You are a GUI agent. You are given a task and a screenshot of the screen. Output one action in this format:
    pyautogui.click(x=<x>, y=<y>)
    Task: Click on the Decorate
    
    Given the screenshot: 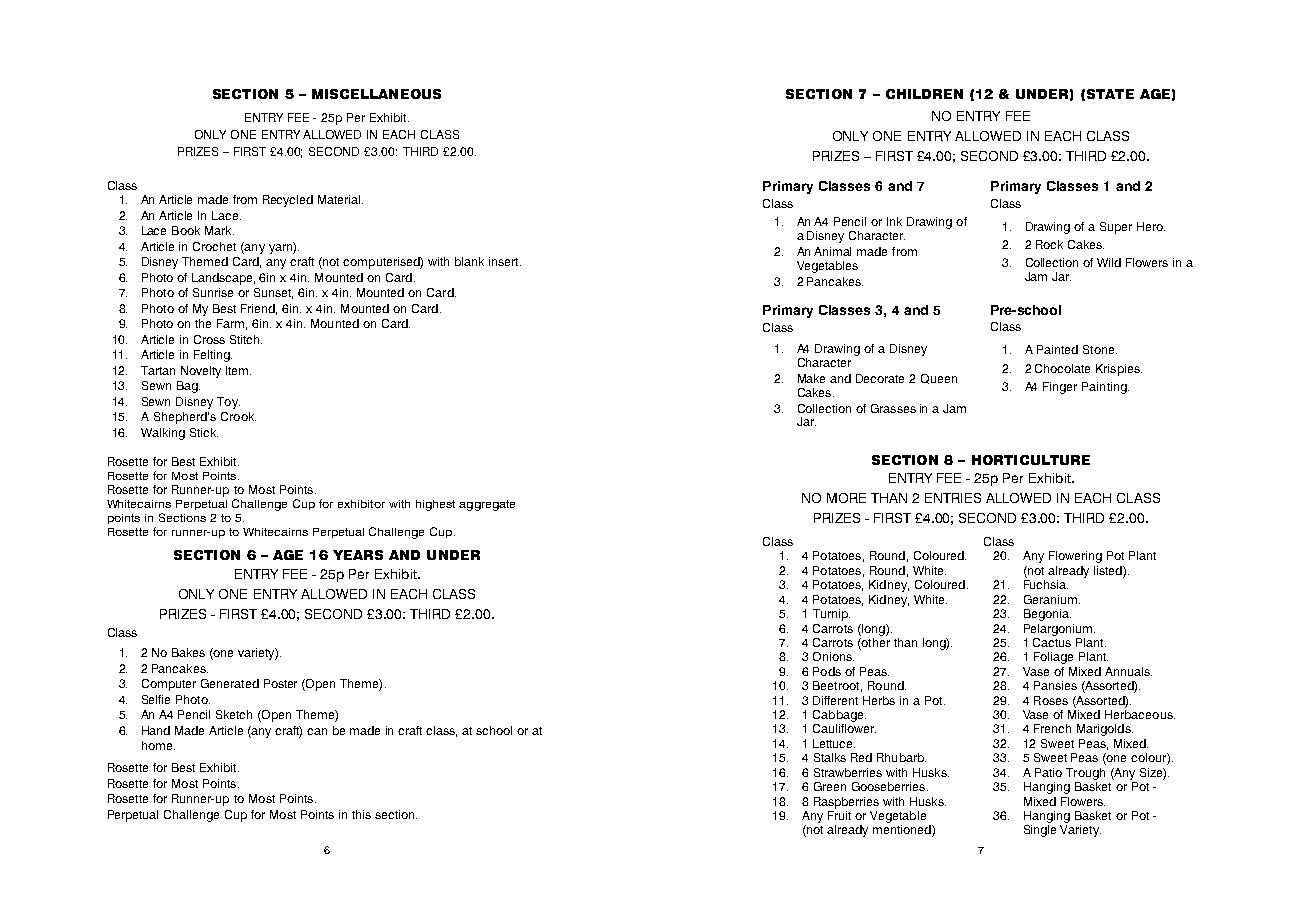 What is the action you would take?
    pyautogui.click(x=880, y=378)
